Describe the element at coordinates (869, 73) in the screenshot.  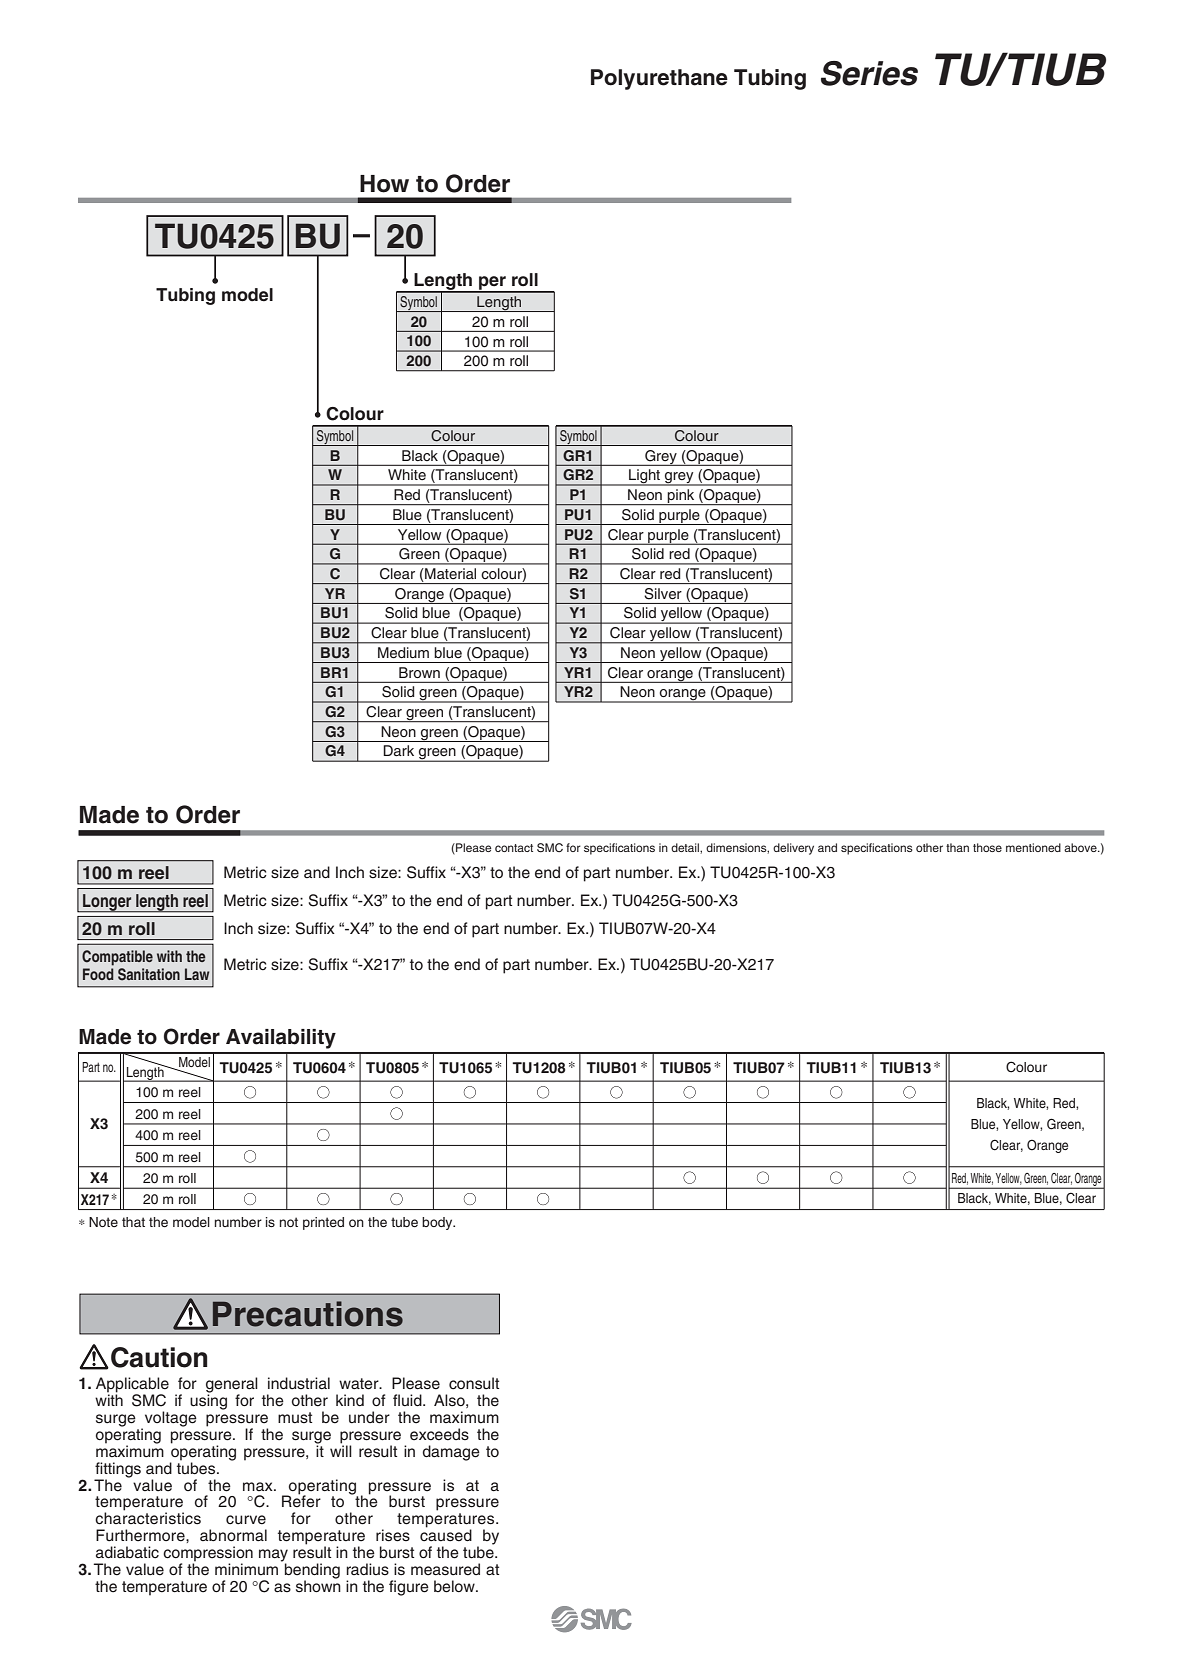
I see `Series` at that location.
